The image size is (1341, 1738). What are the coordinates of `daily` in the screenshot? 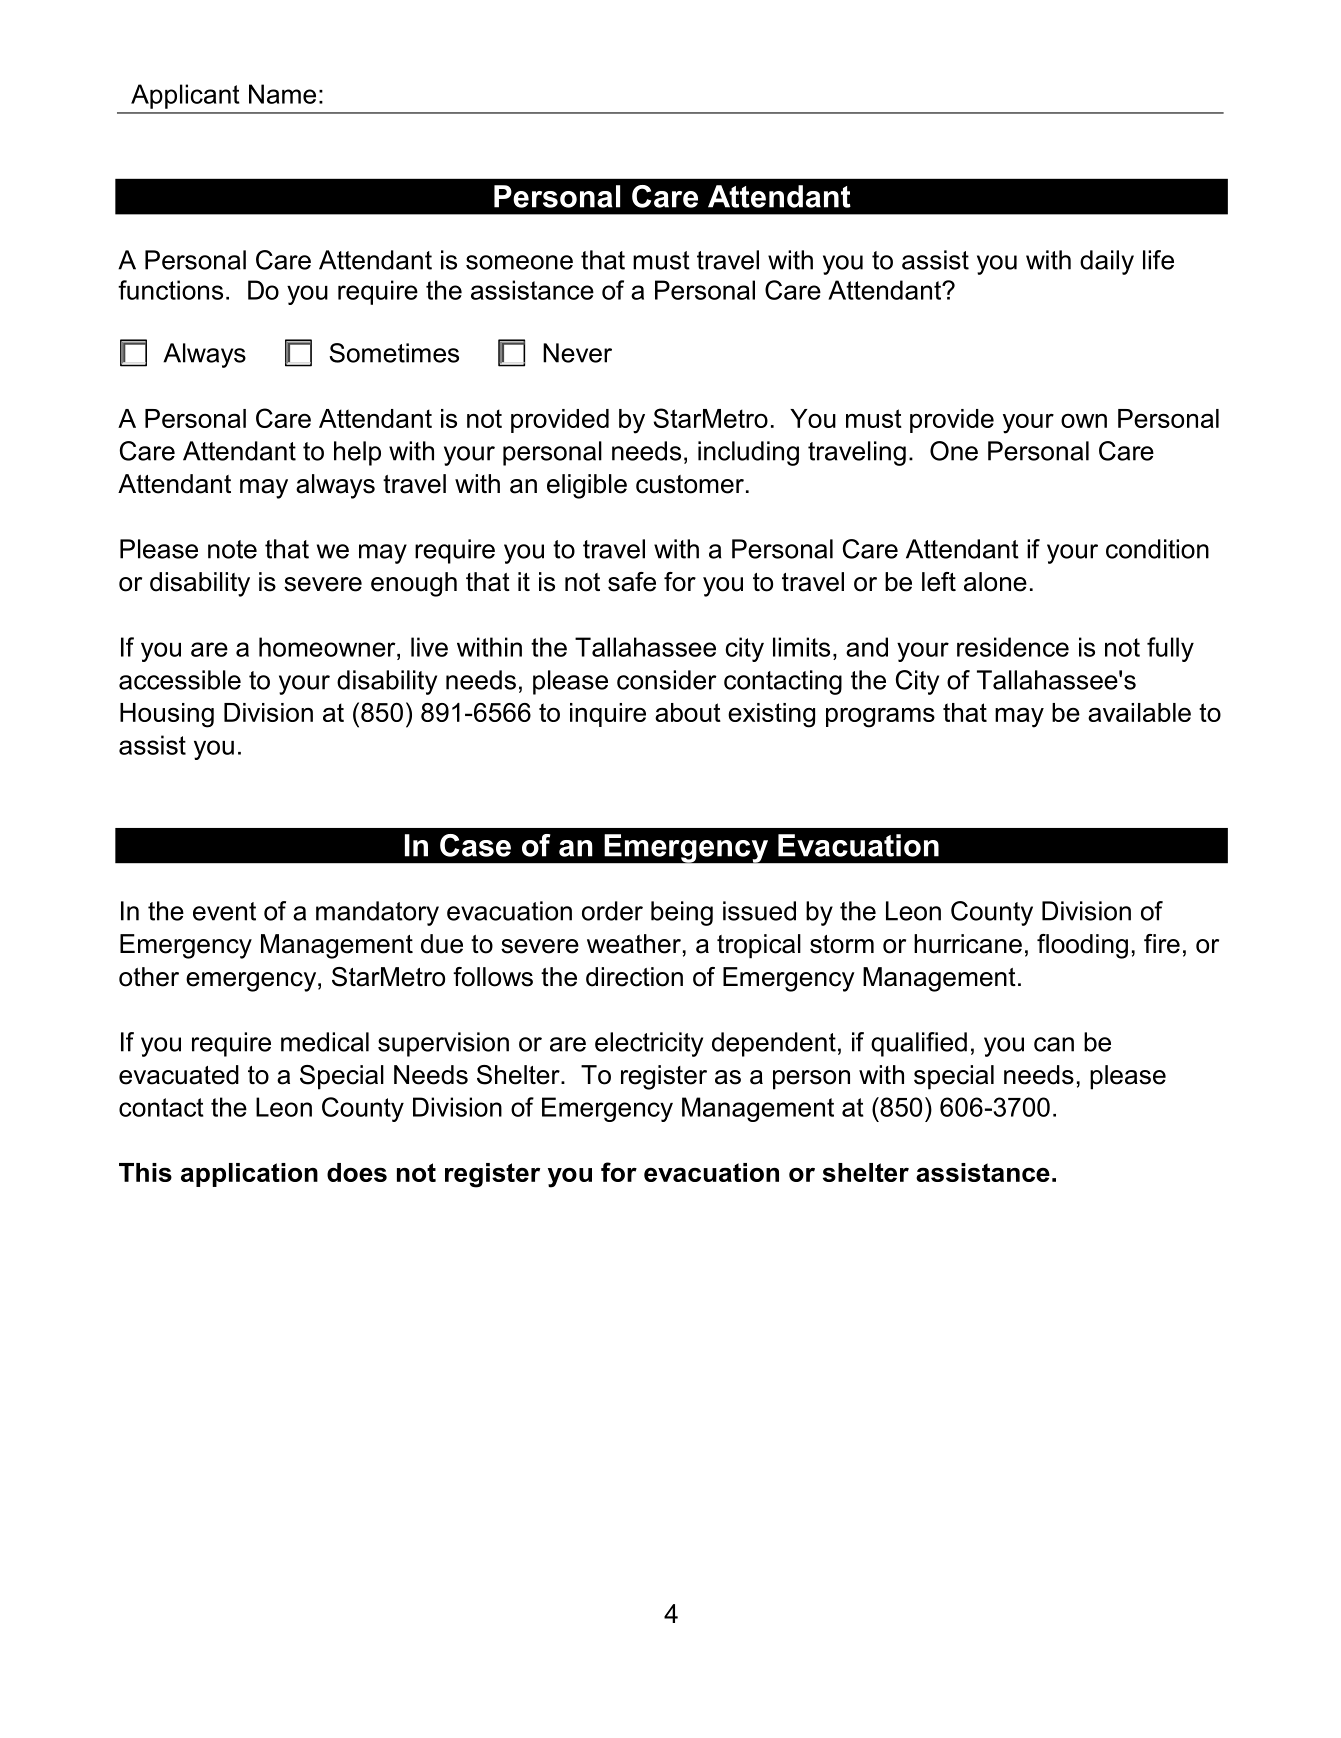 It's located at (1107, 262).
